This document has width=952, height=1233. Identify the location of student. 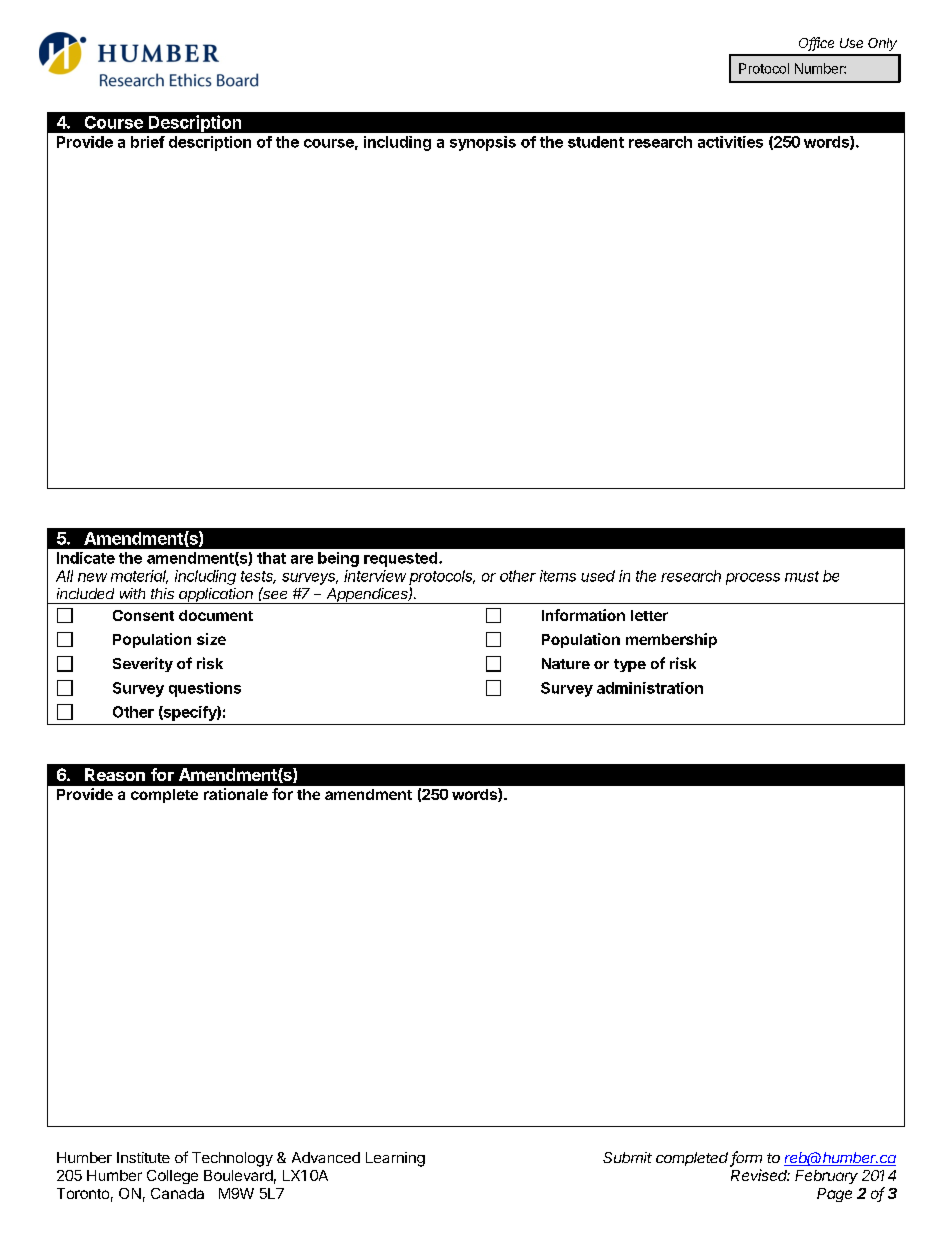
(596, 142).
